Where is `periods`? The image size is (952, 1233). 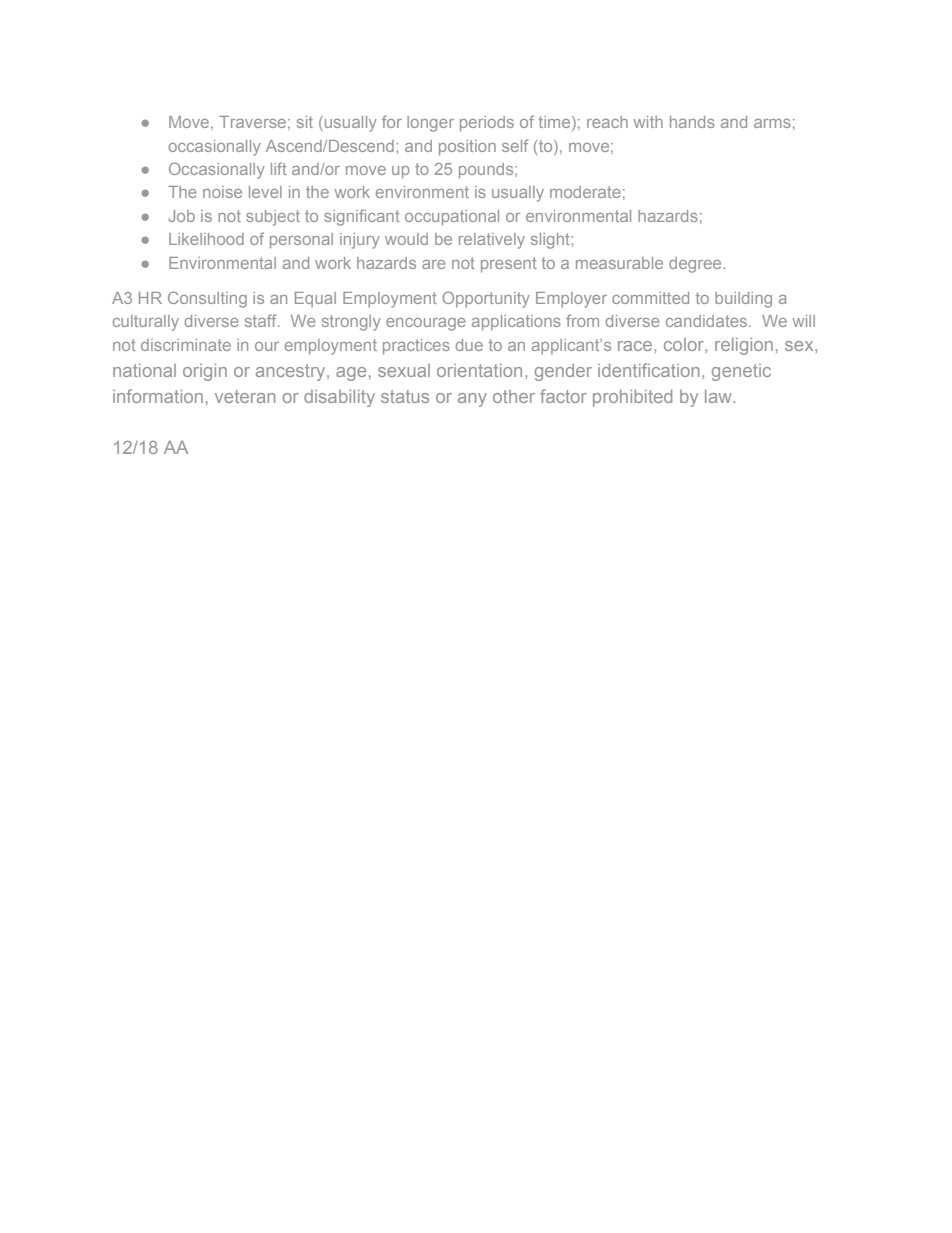 periods is located at coordinates (487, 124).
